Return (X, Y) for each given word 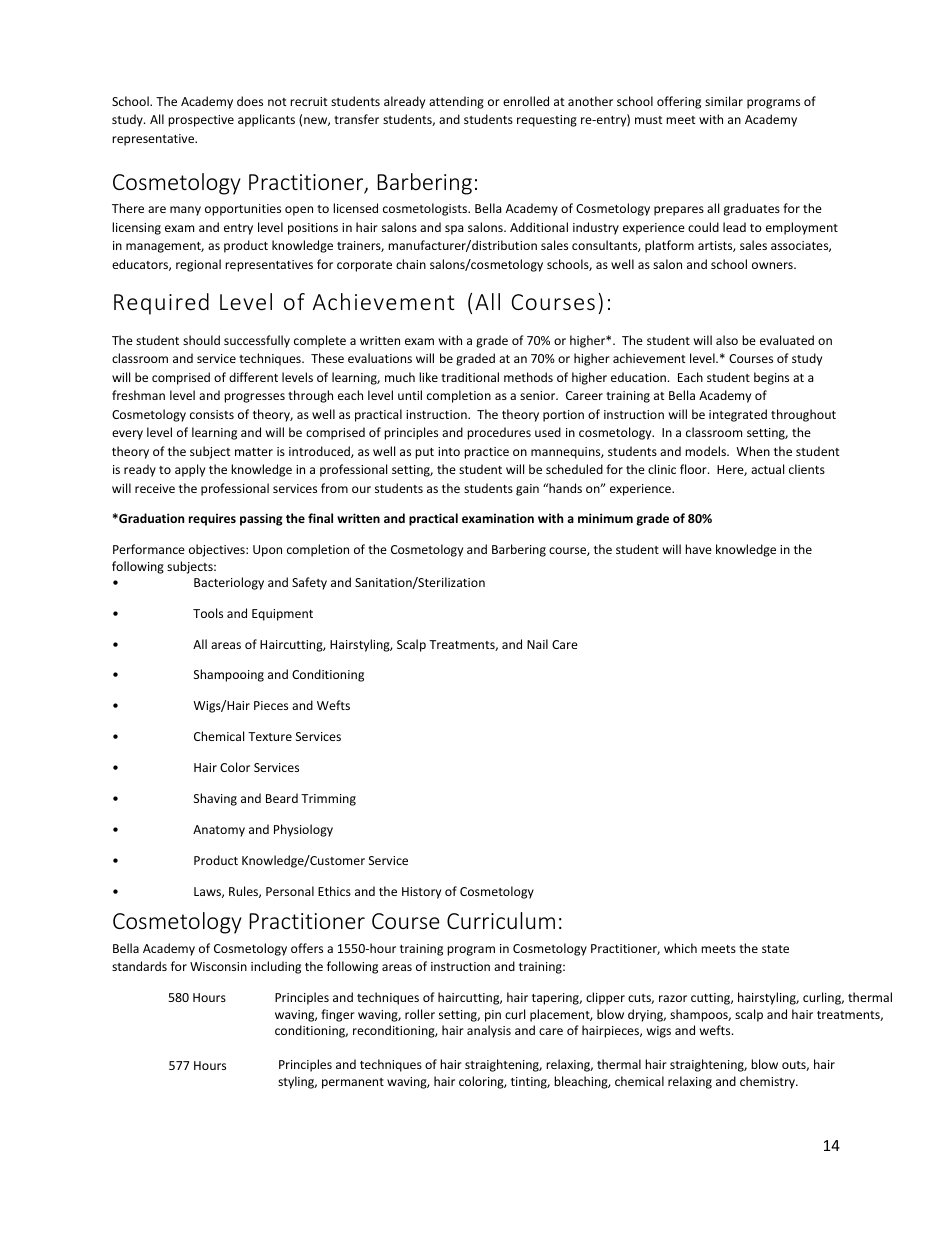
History (421, 893)
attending (456, 102)
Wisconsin (218, 966)
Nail (537, 644)
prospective (201, 121)
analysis (489, 1031)
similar (724, 101)
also (727, 340)
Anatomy (219, 831)
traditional (470, 377)
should (201, 340)
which (680, 948)
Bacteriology (229, 583)
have (698, 549)
